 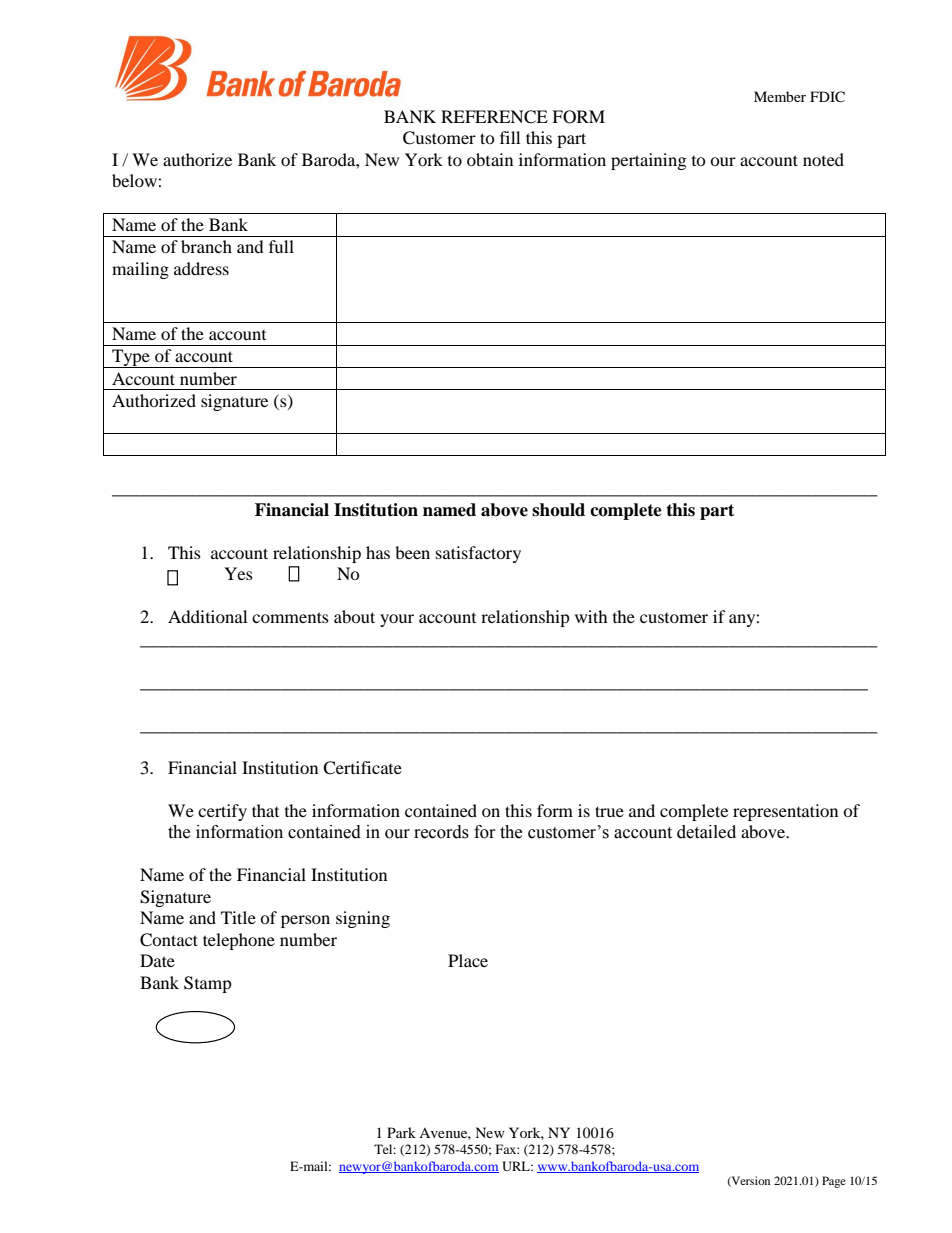 I want to click on your, so click(x=397, y=620).
